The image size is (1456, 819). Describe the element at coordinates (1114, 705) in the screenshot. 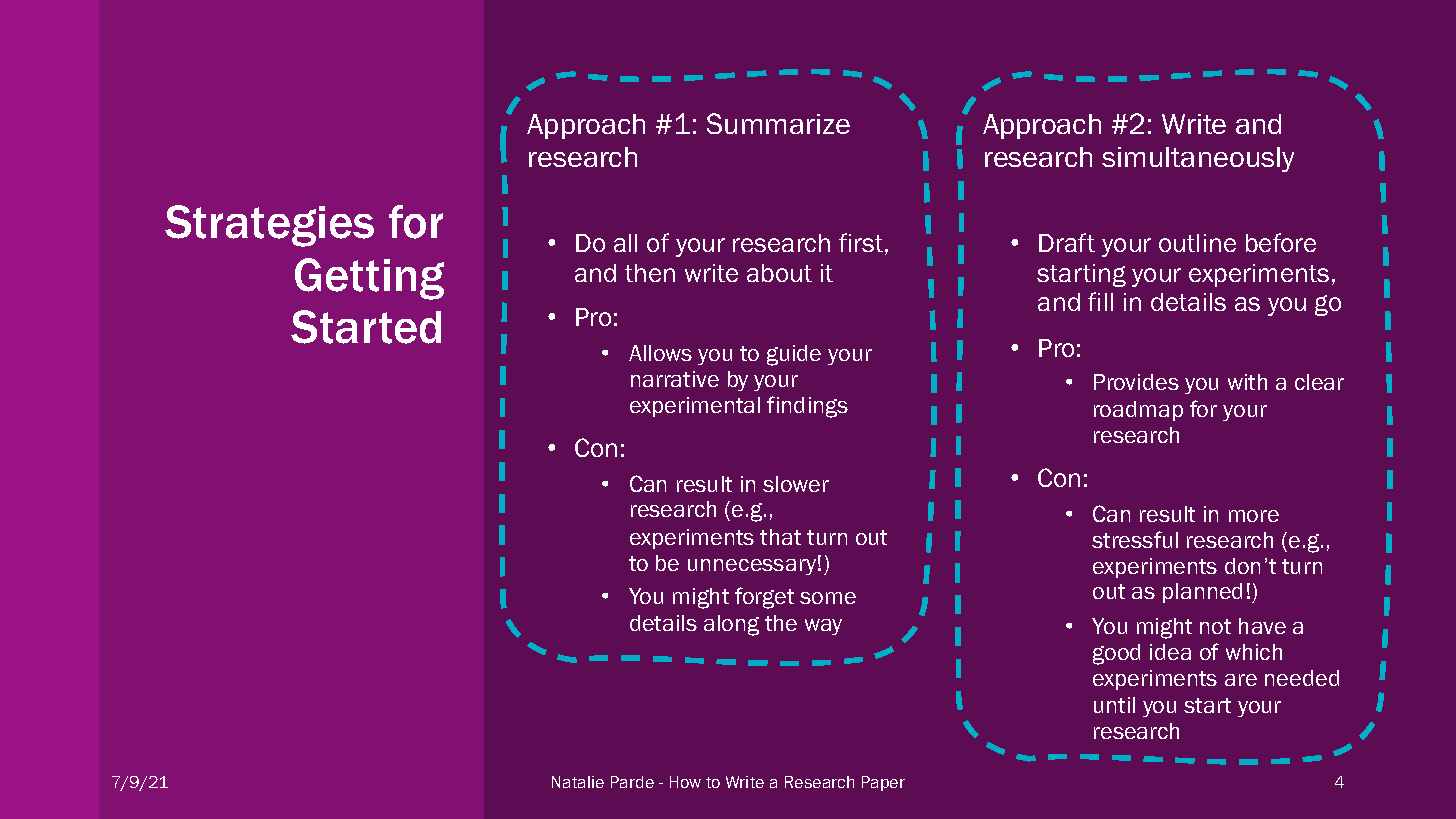

I see `until` at that location.
